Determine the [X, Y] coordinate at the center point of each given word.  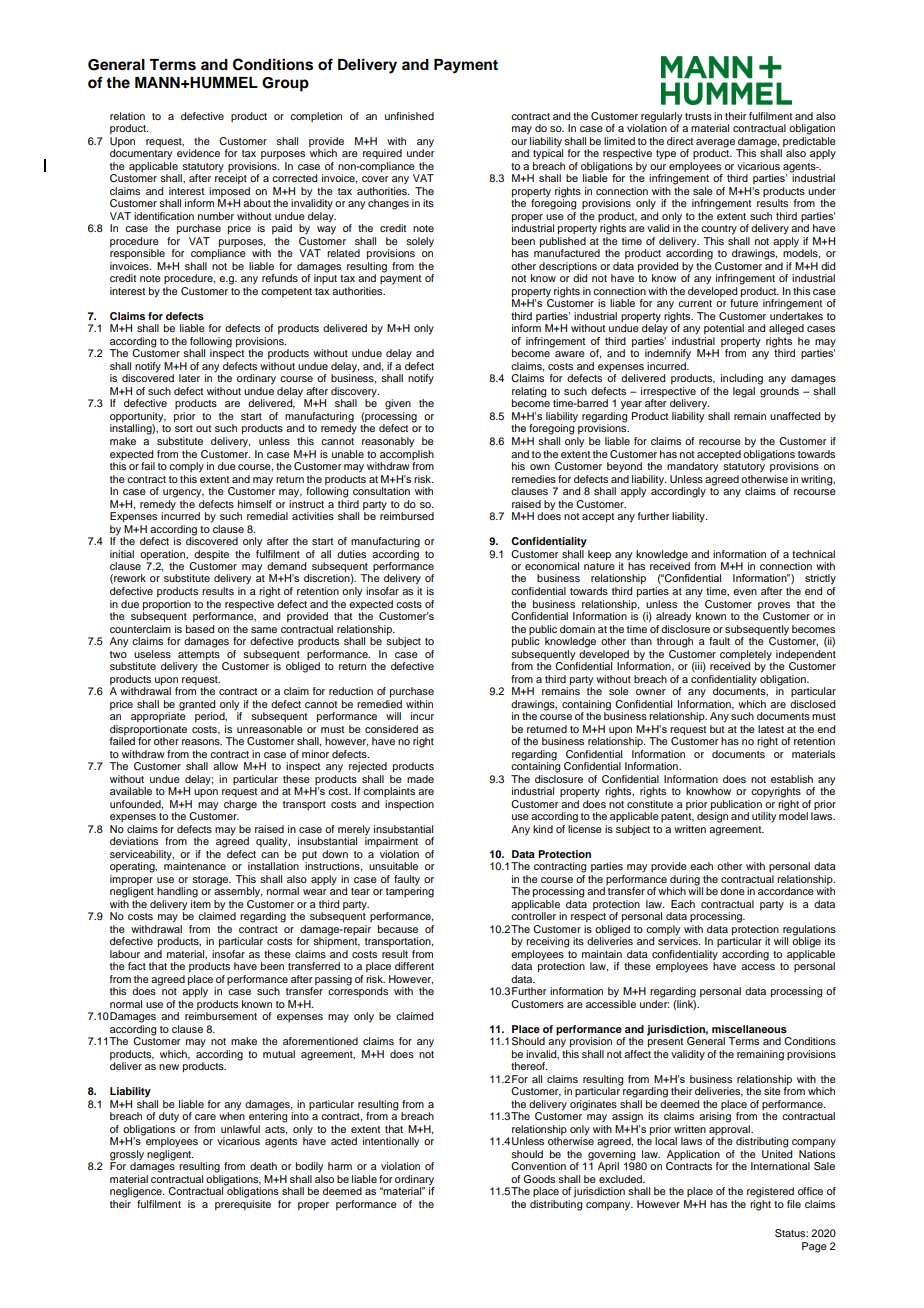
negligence [137, 1192]
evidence [198, 153]
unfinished [409, 116]
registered [770, 1192]
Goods [539, 1179]
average [716, 144]
